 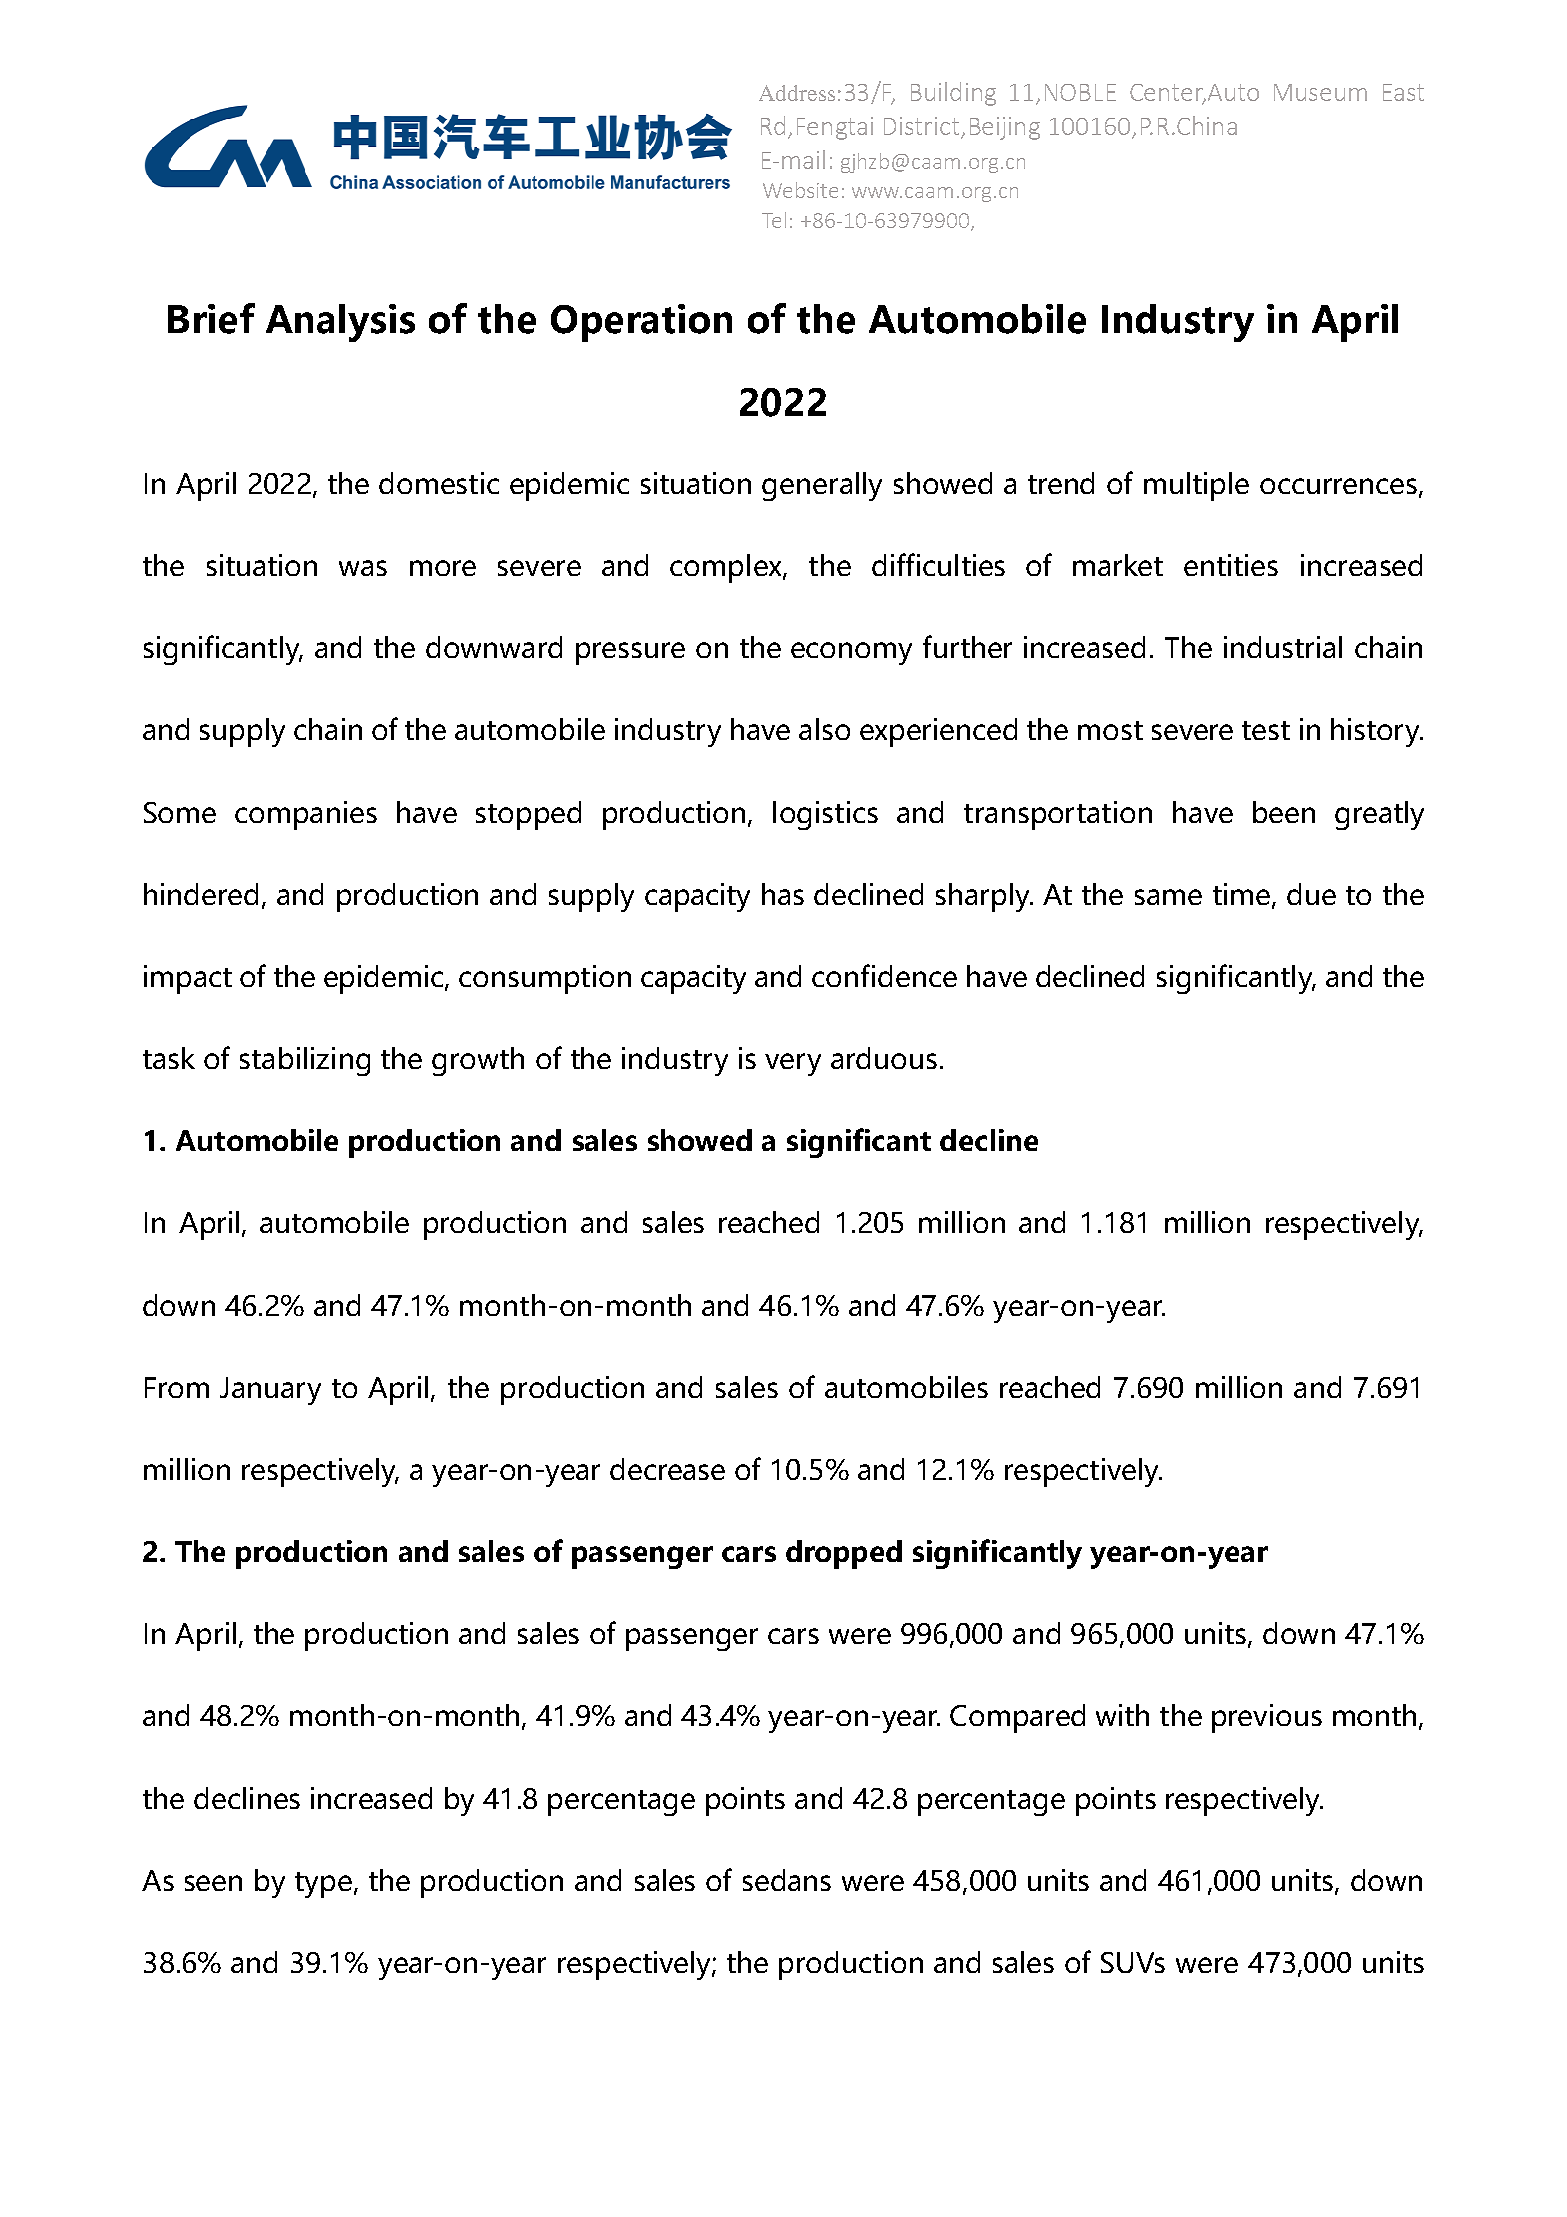 I want to click on Analysis, so click(x=340, y=323).
